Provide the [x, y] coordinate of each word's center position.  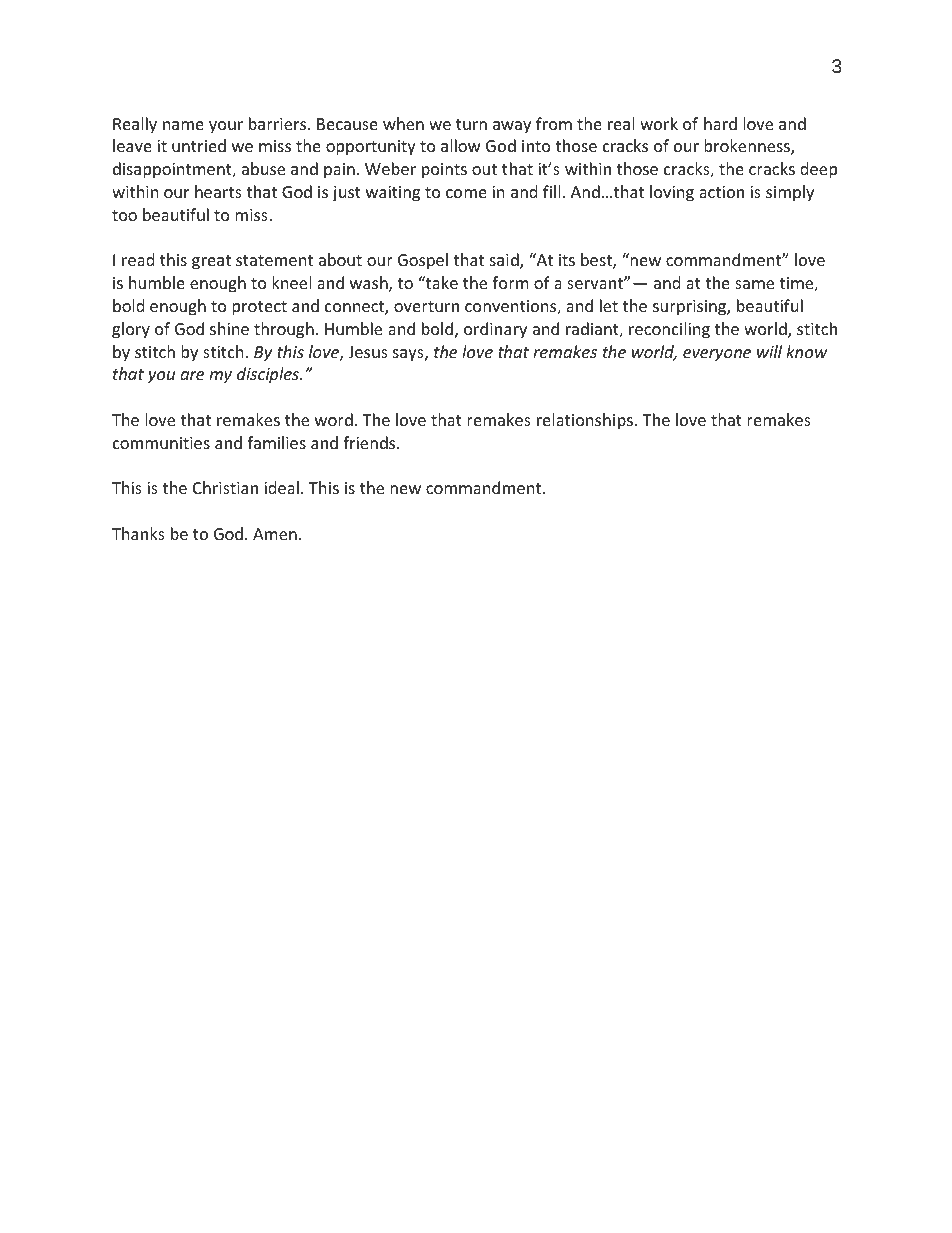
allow [461, 145]
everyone [717, 355]
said [505, 261]
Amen [275, 534]
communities [161, 443]
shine [229, 328]
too [124, 215]
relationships [585, 421]
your [226, 127]
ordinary [495, 330]
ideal [281, 487]
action [721, 192]
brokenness [748, 147]
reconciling [669, 330]
